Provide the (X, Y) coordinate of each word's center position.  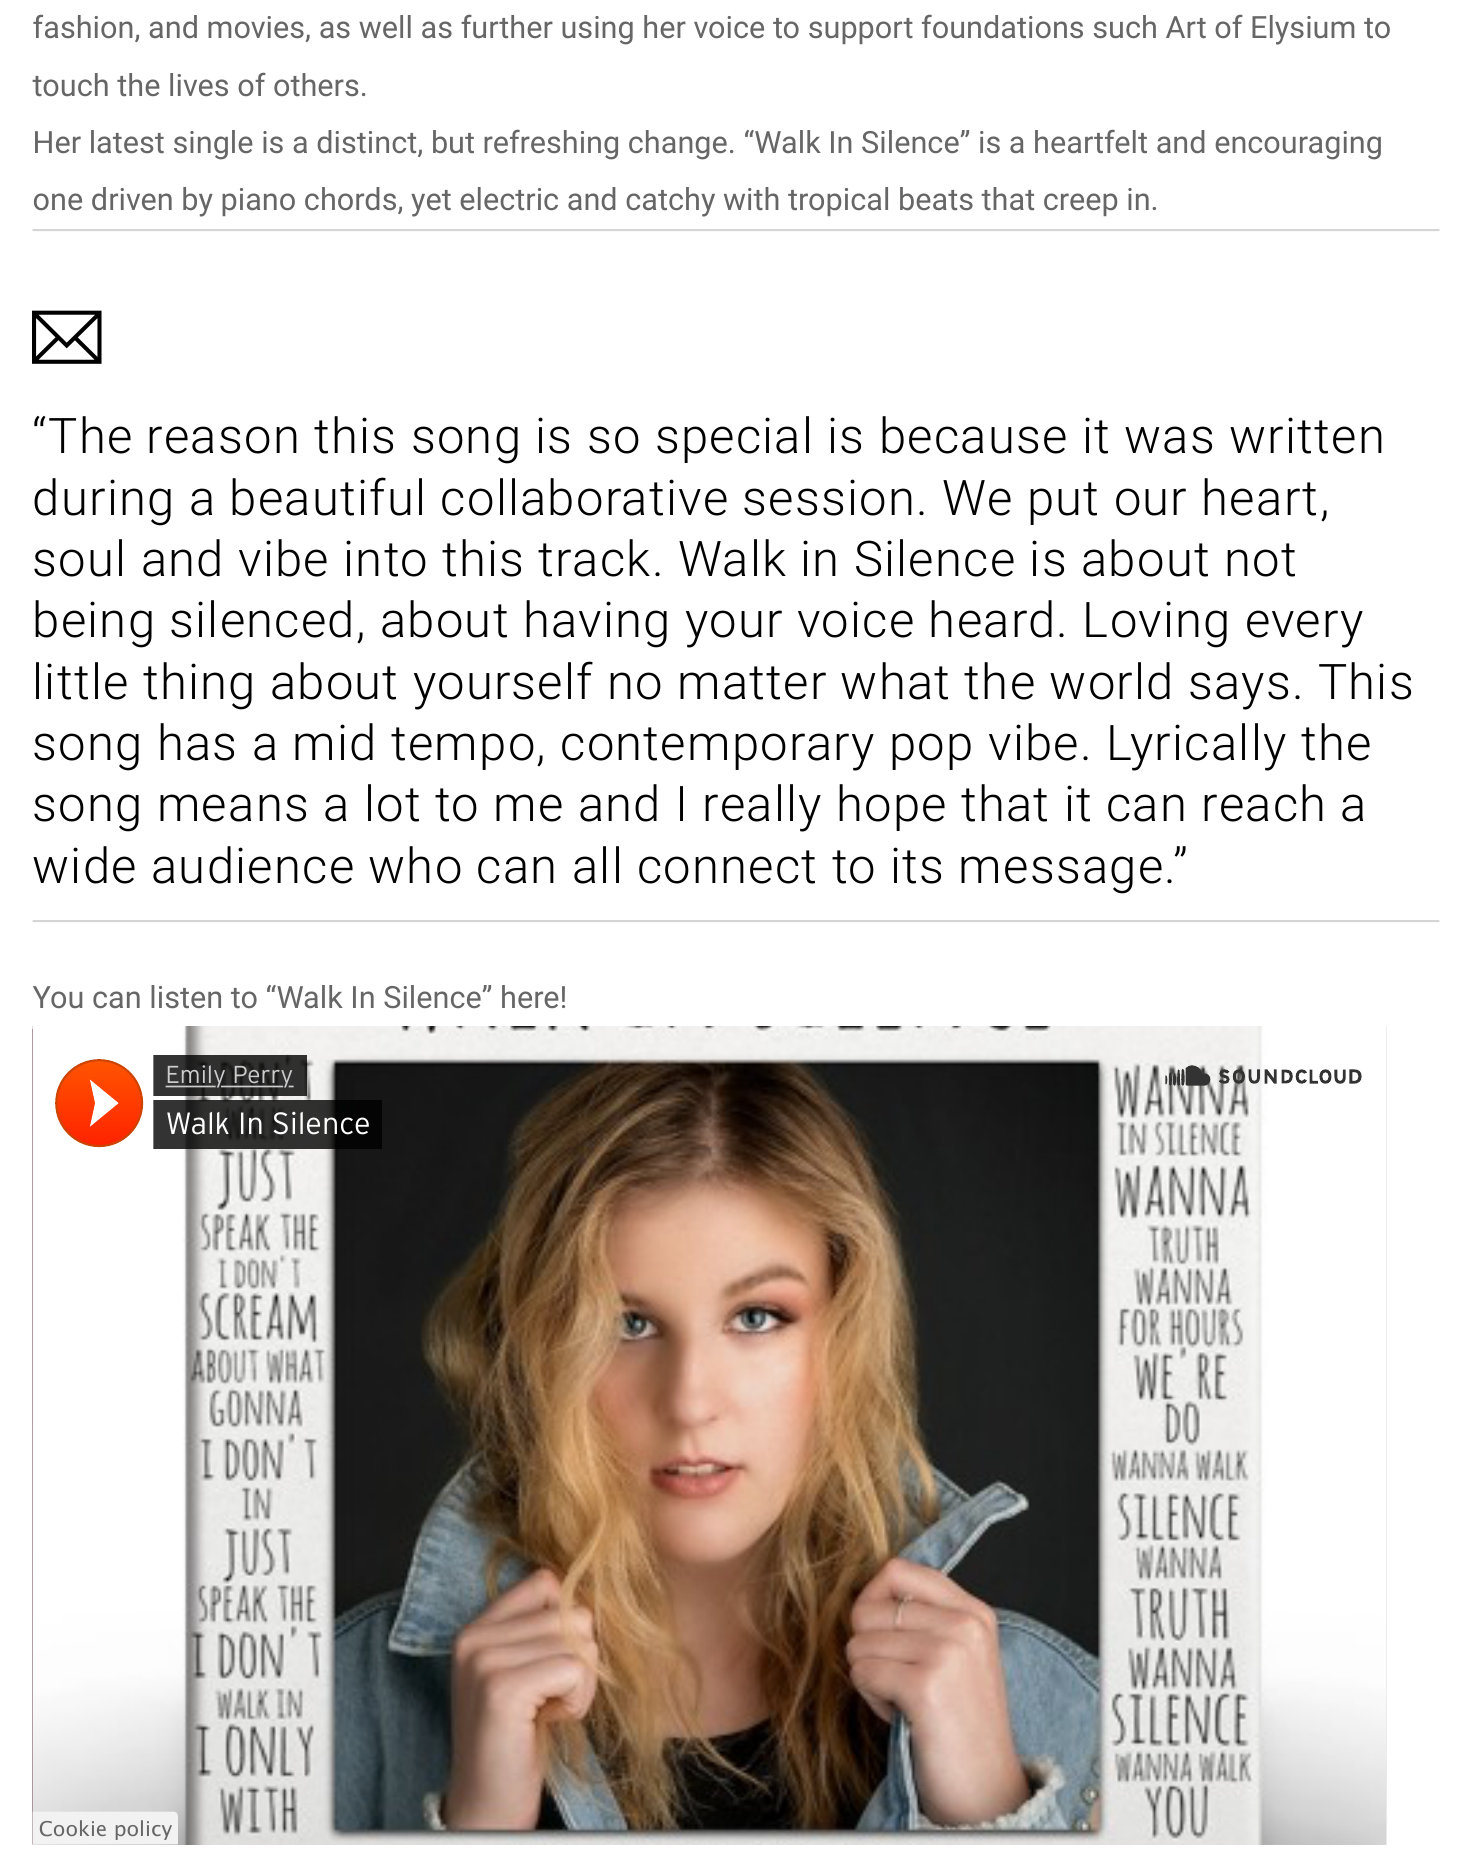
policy (144, 1830)
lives (199, 84)
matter (753, 683)
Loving (1156, 624)
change (678, 145)
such (1125, 26)
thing (197, 686)
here (530, 996)
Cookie (73, 1828)
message (1061, 875)
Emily (196, 1076)
